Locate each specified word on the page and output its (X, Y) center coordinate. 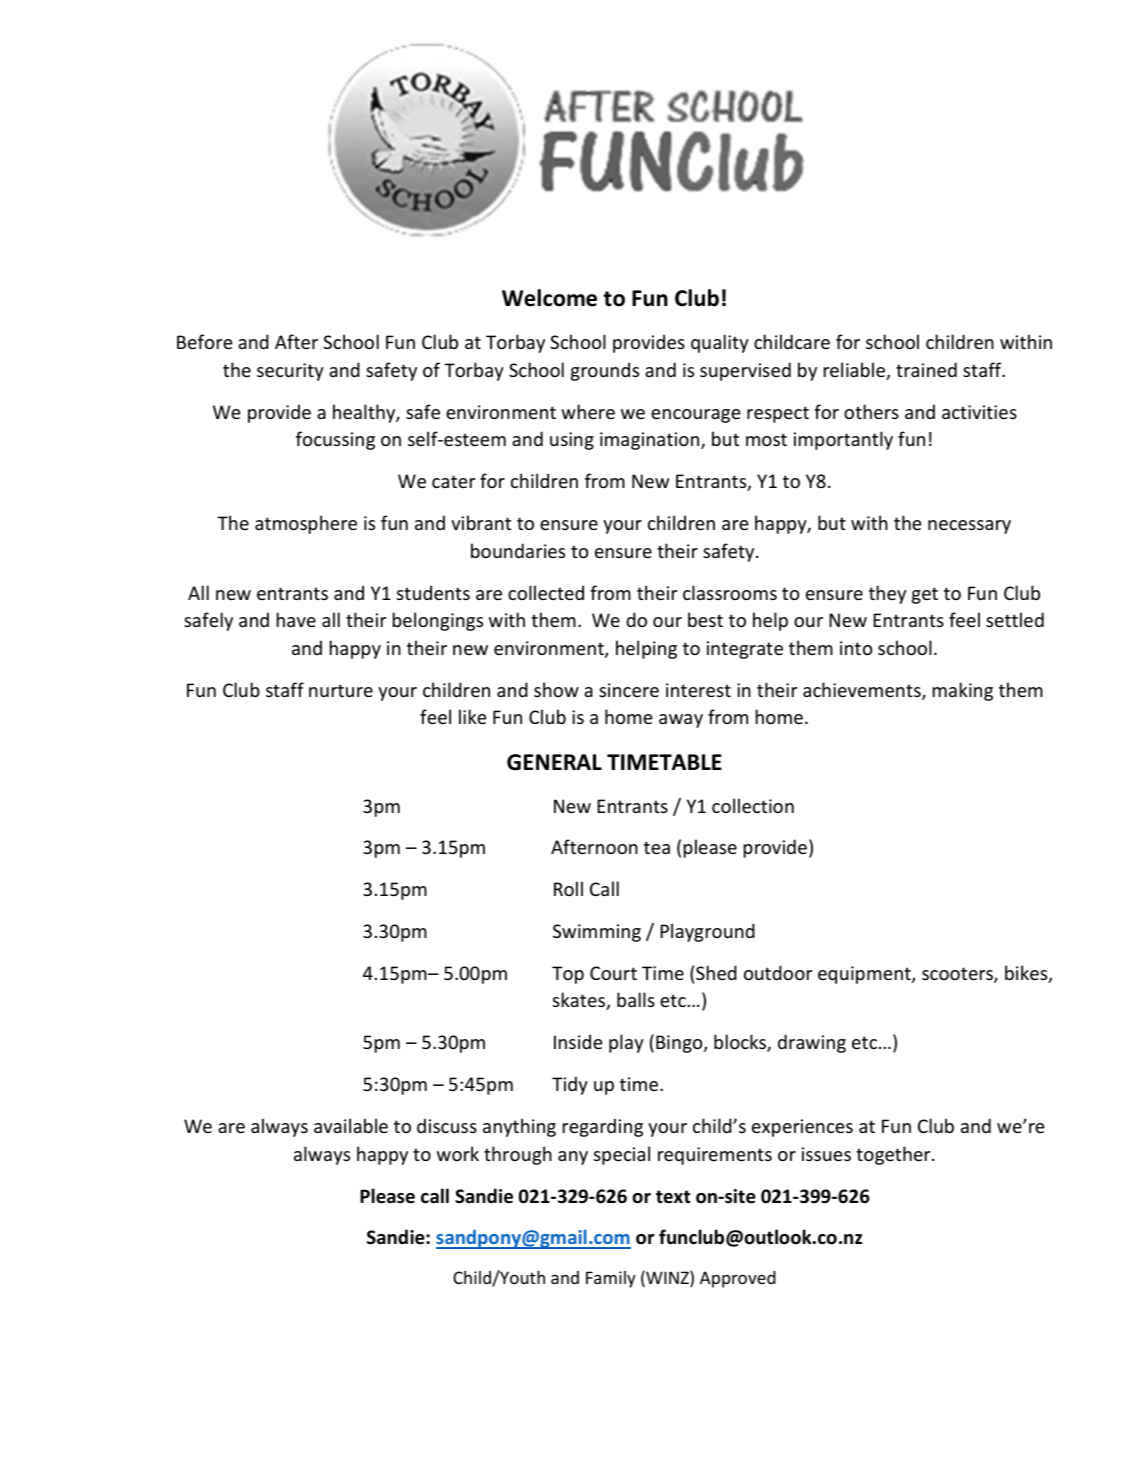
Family (611, 1279)
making (963, 691)
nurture (341, 690)
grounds (605, 371)
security (290, 372)
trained (926, 369)
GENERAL (554, 762)
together (894, 1155)
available (351, 1125)
